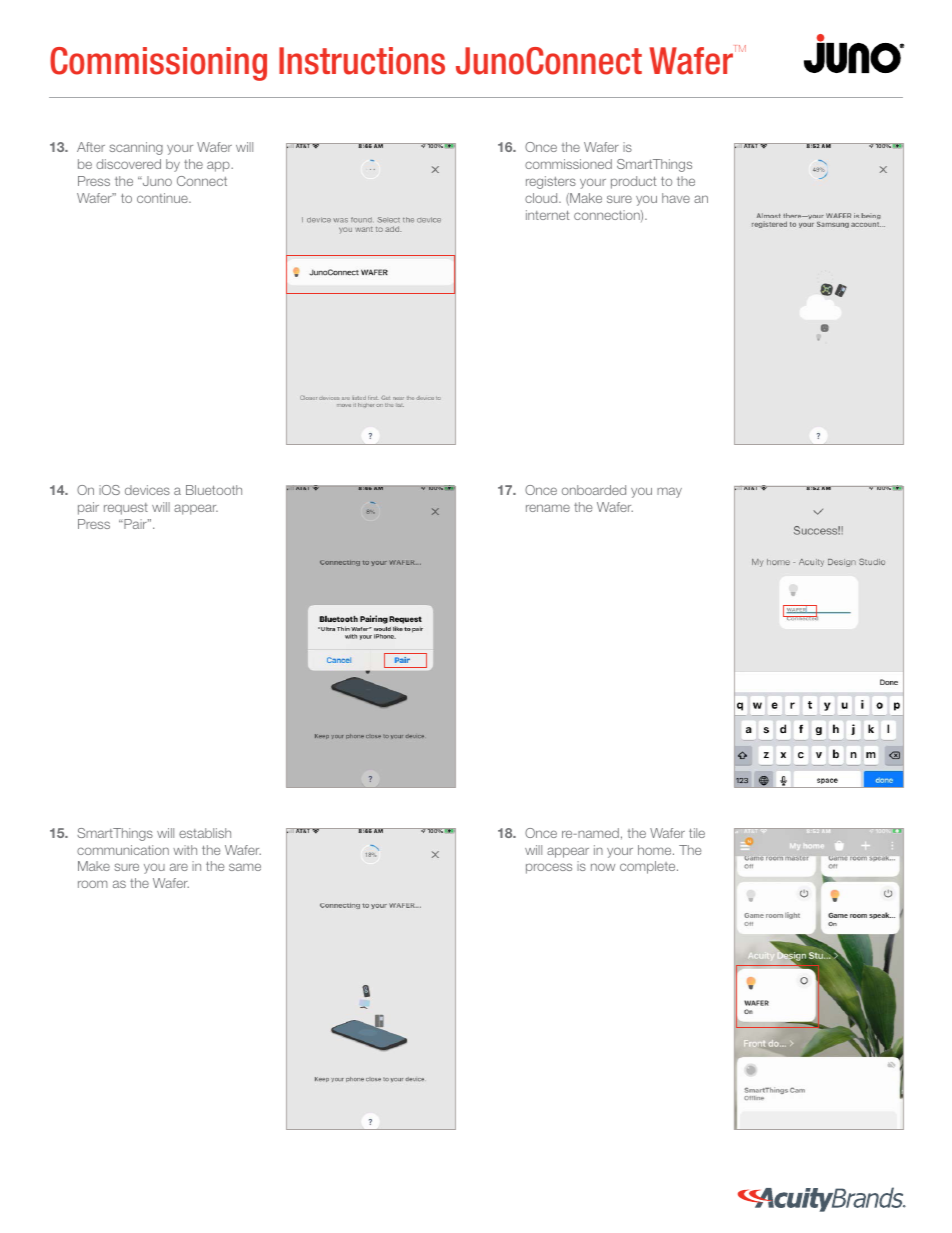 The height and width of the page is (1233, 952). I want to click on are, so click(179, 867).
